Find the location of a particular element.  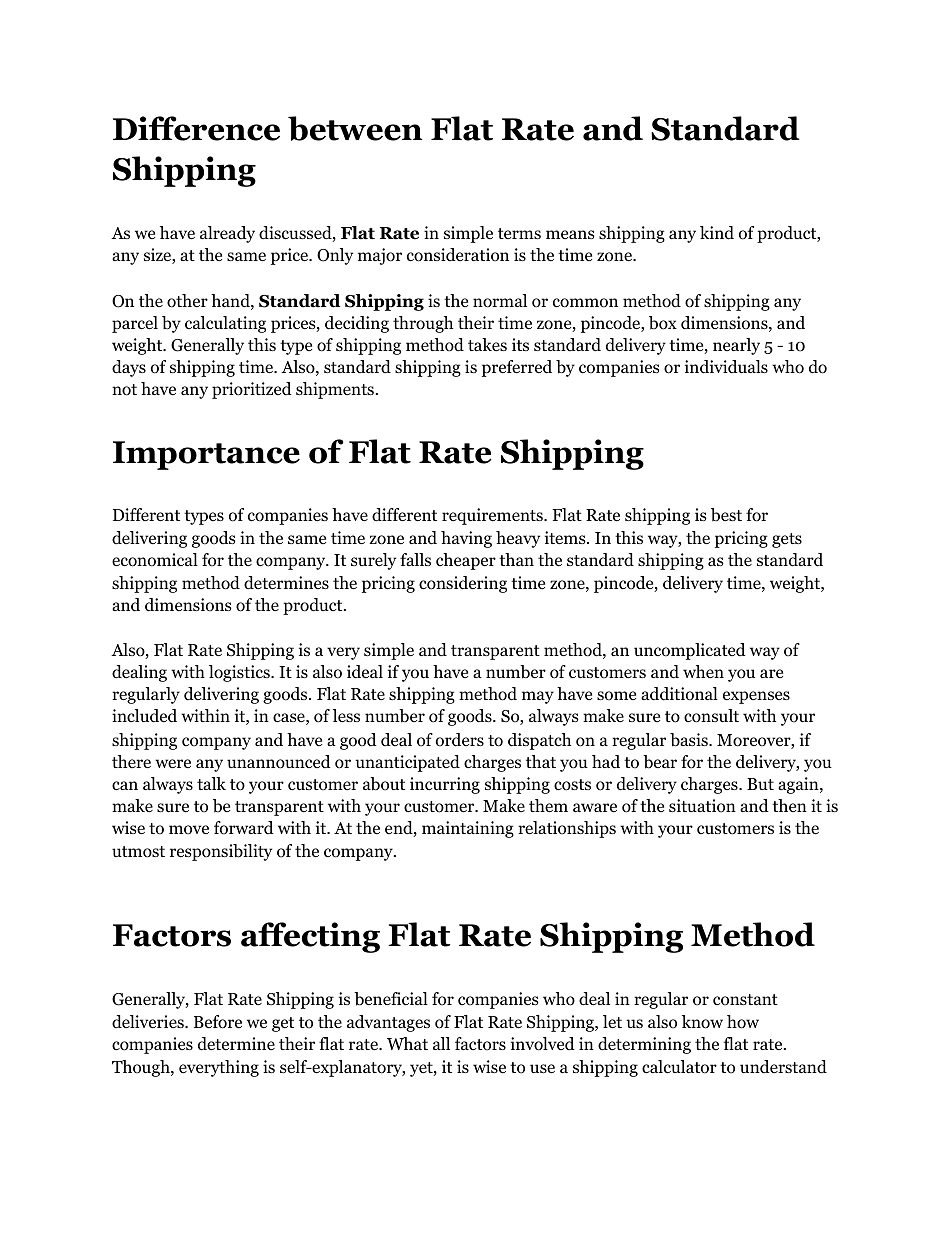

Before is located at coordinates (218, 1022).
